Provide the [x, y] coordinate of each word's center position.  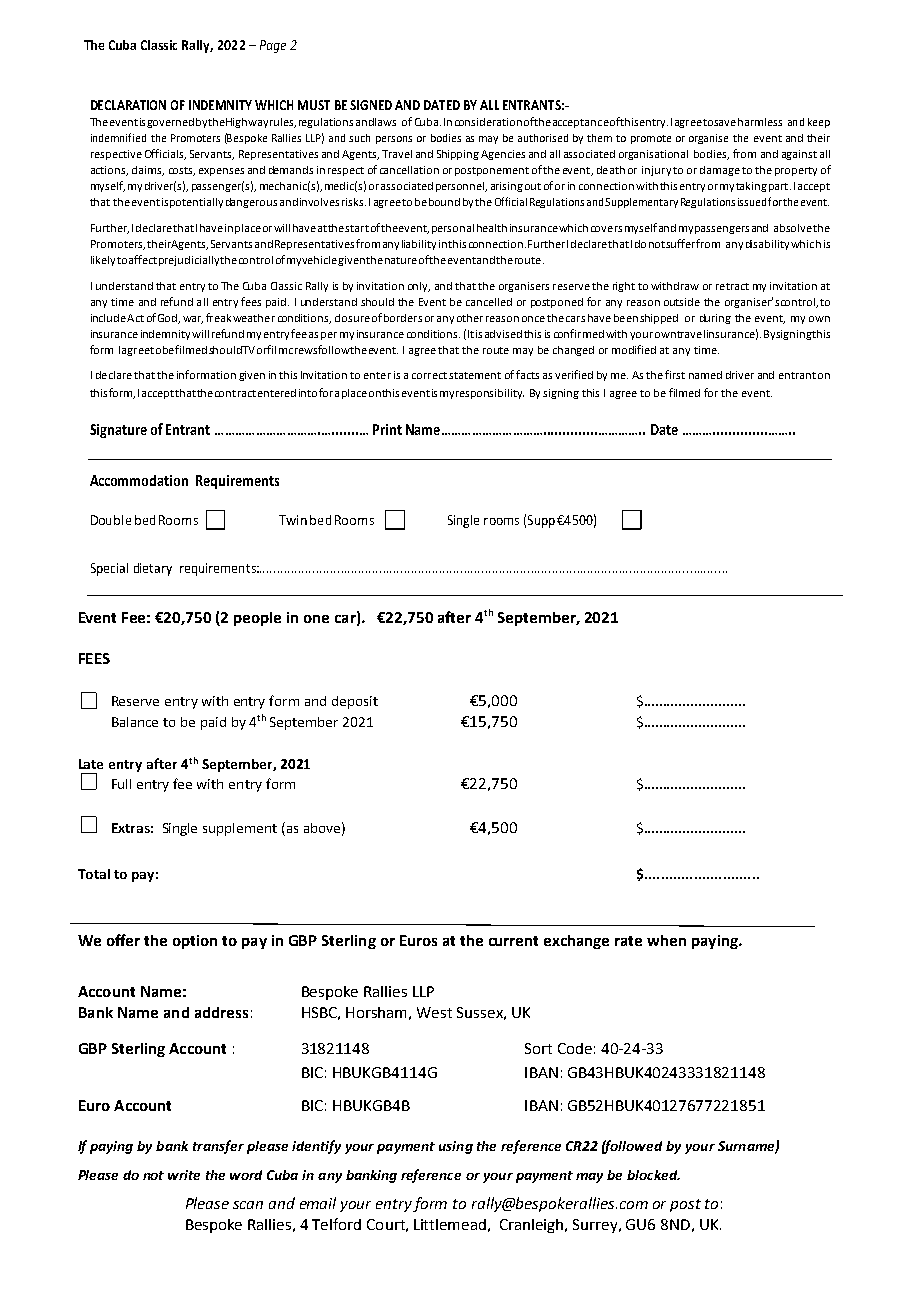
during [715, 319]
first [675, 374]
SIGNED [371, 105]
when [666, 940]
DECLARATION [128, 105]
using [456, 1147]
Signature [118, 431]
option [195, 942]
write [184, 1175]
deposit [355, 702]
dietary [153, 569]
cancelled [489, 302]
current [513, 941]
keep [819, 123]
